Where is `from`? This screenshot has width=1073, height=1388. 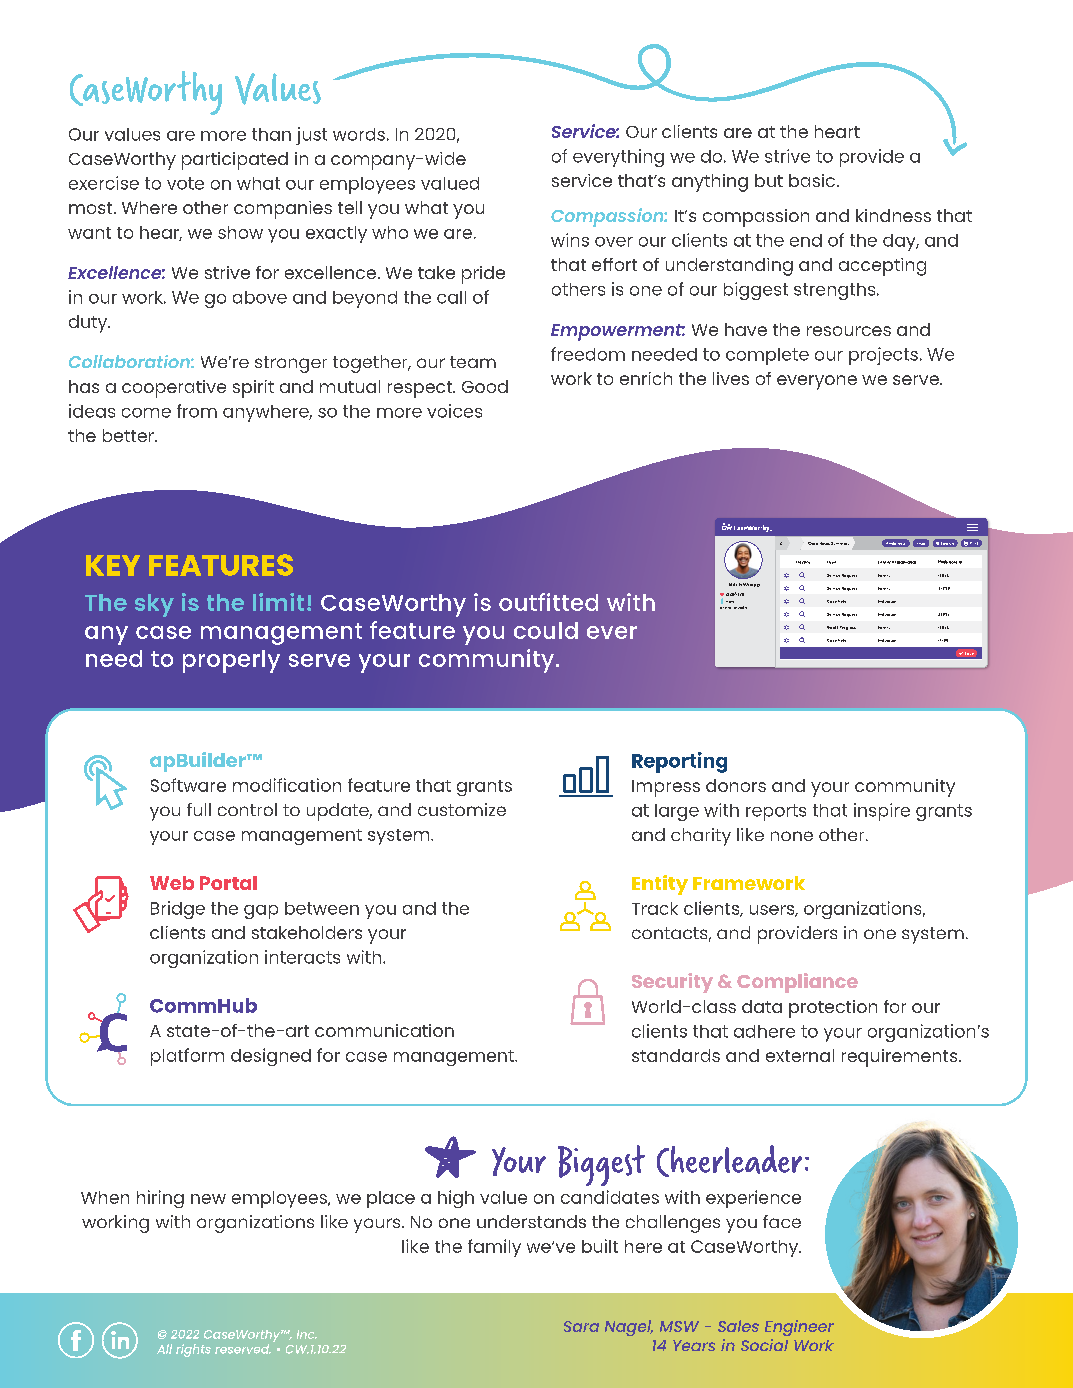
from is located at coordinates (197, 411).
